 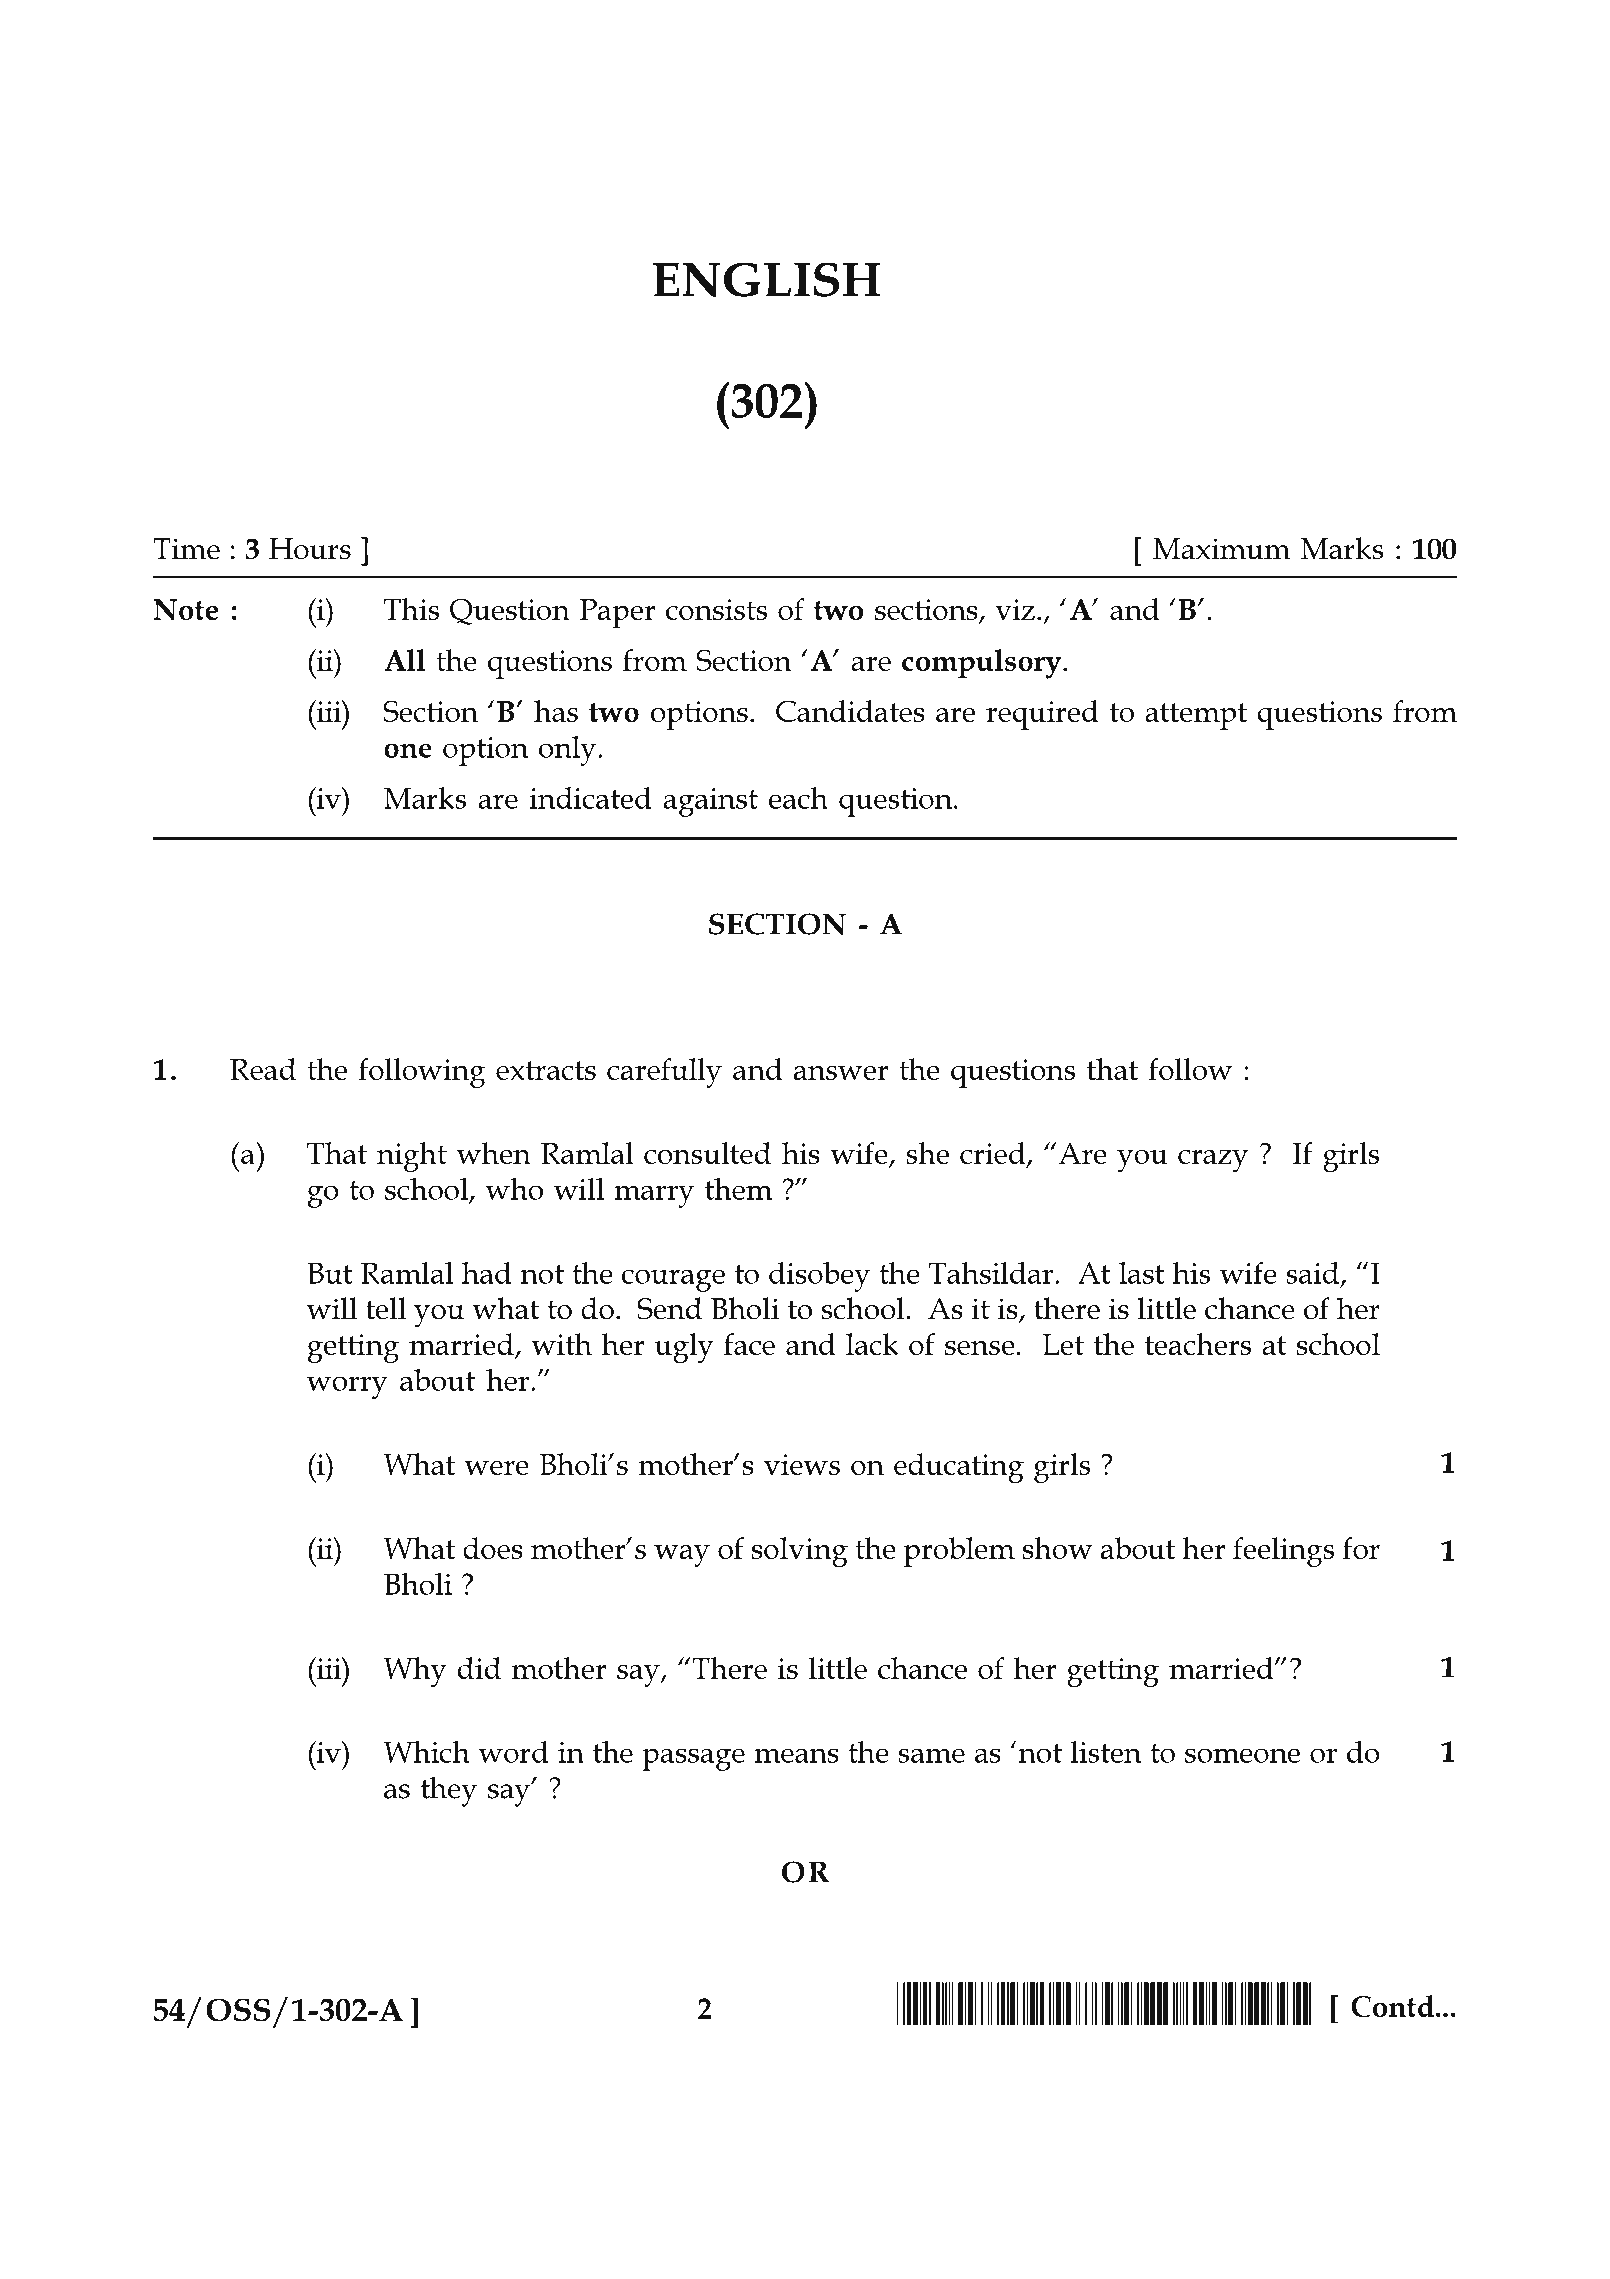 What do you see at coordinates (415, 1672) in the screenshot?
I see `Why` at bounding box center [415, 1672].
